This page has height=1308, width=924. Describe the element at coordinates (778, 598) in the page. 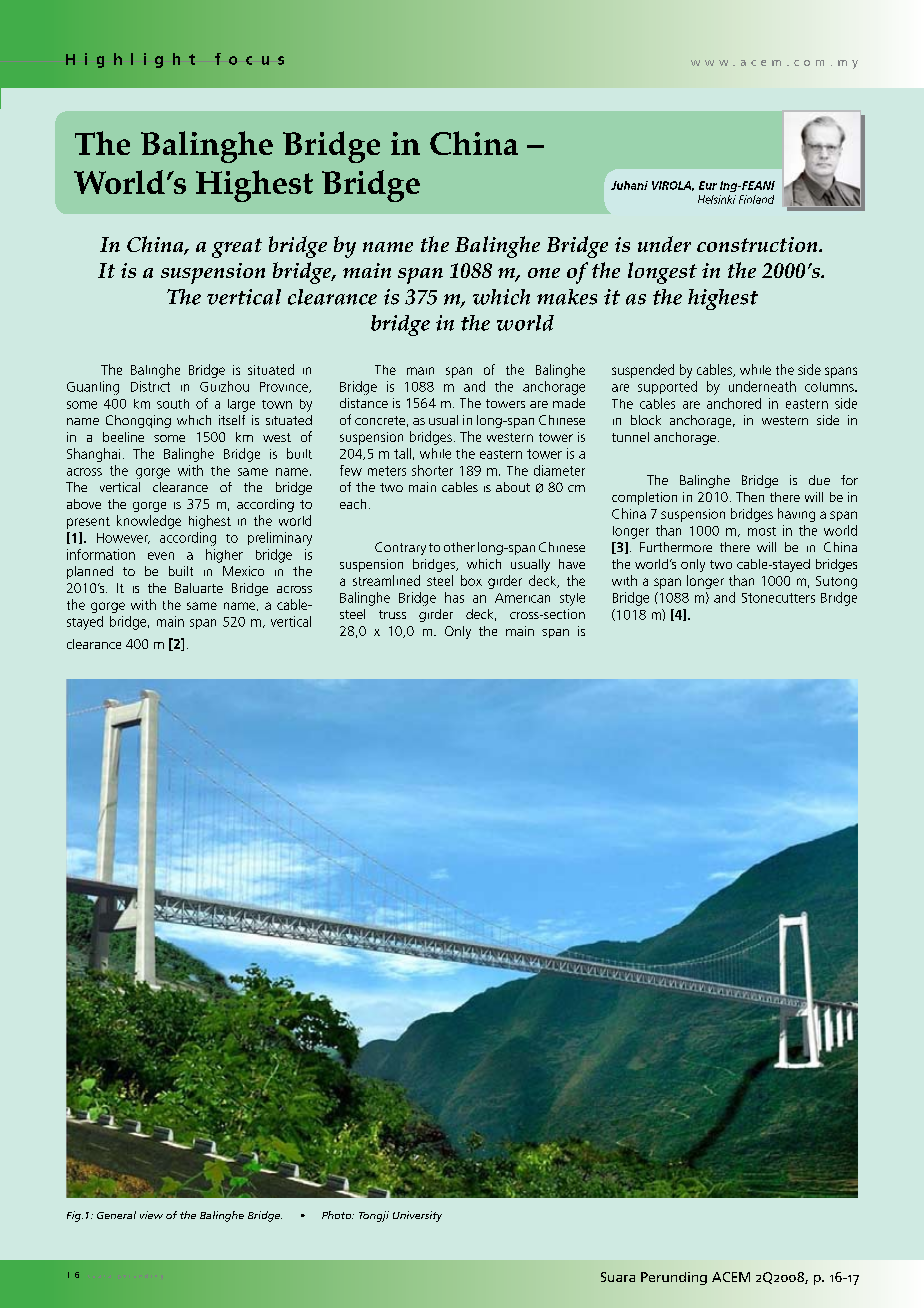

I see `Stonecutters` at that location.
